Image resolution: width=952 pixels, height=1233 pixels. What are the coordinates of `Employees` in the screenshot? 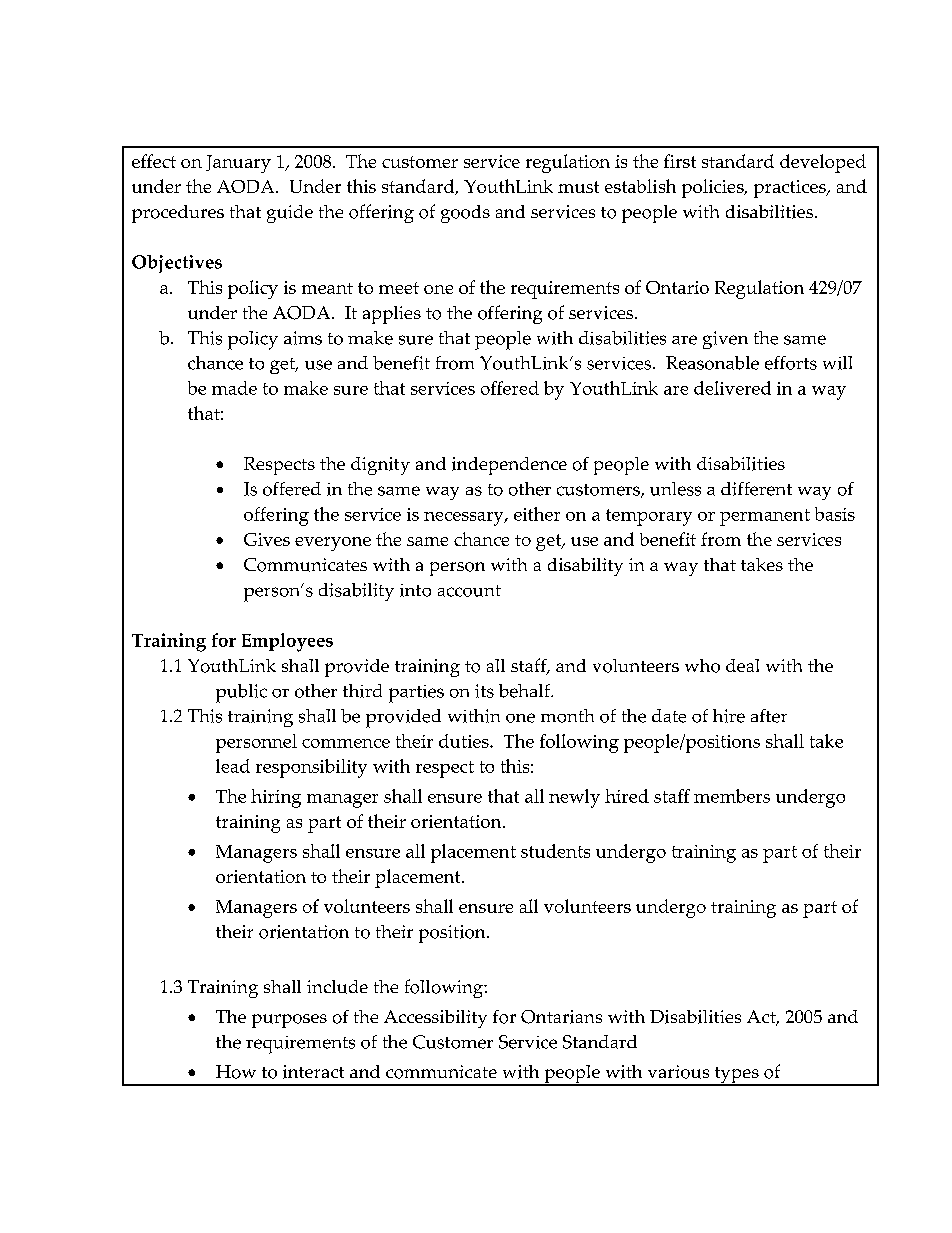 It's located at (287, 642).
